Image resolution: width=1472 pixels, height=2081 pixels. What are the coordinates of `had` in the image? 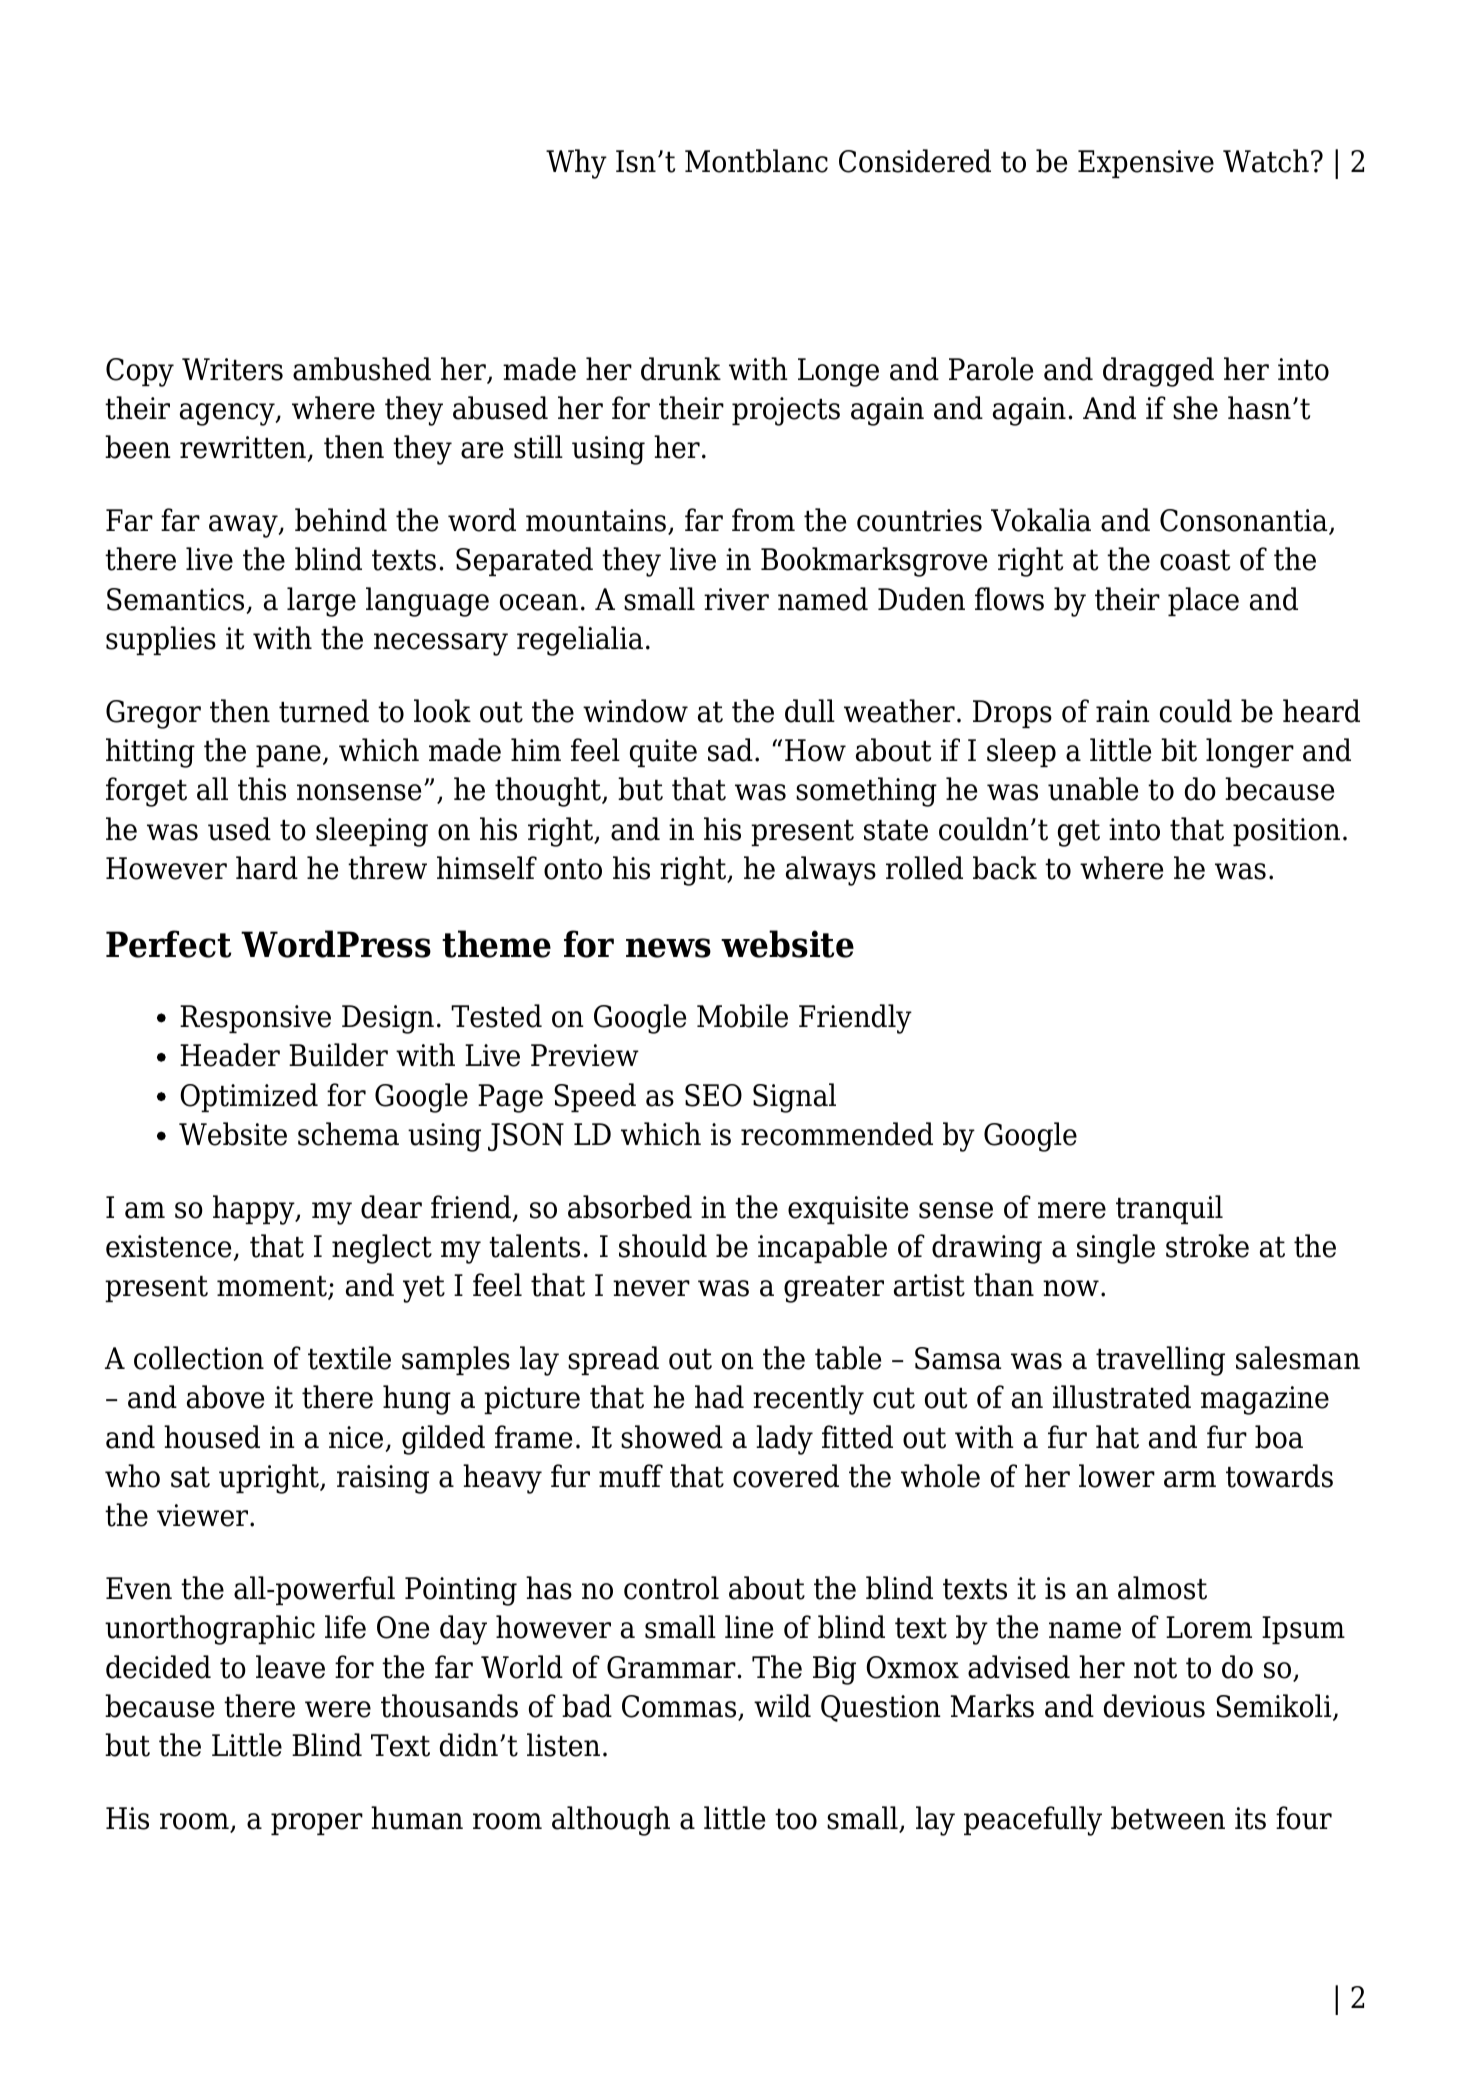 It's located at (719, 1397).
